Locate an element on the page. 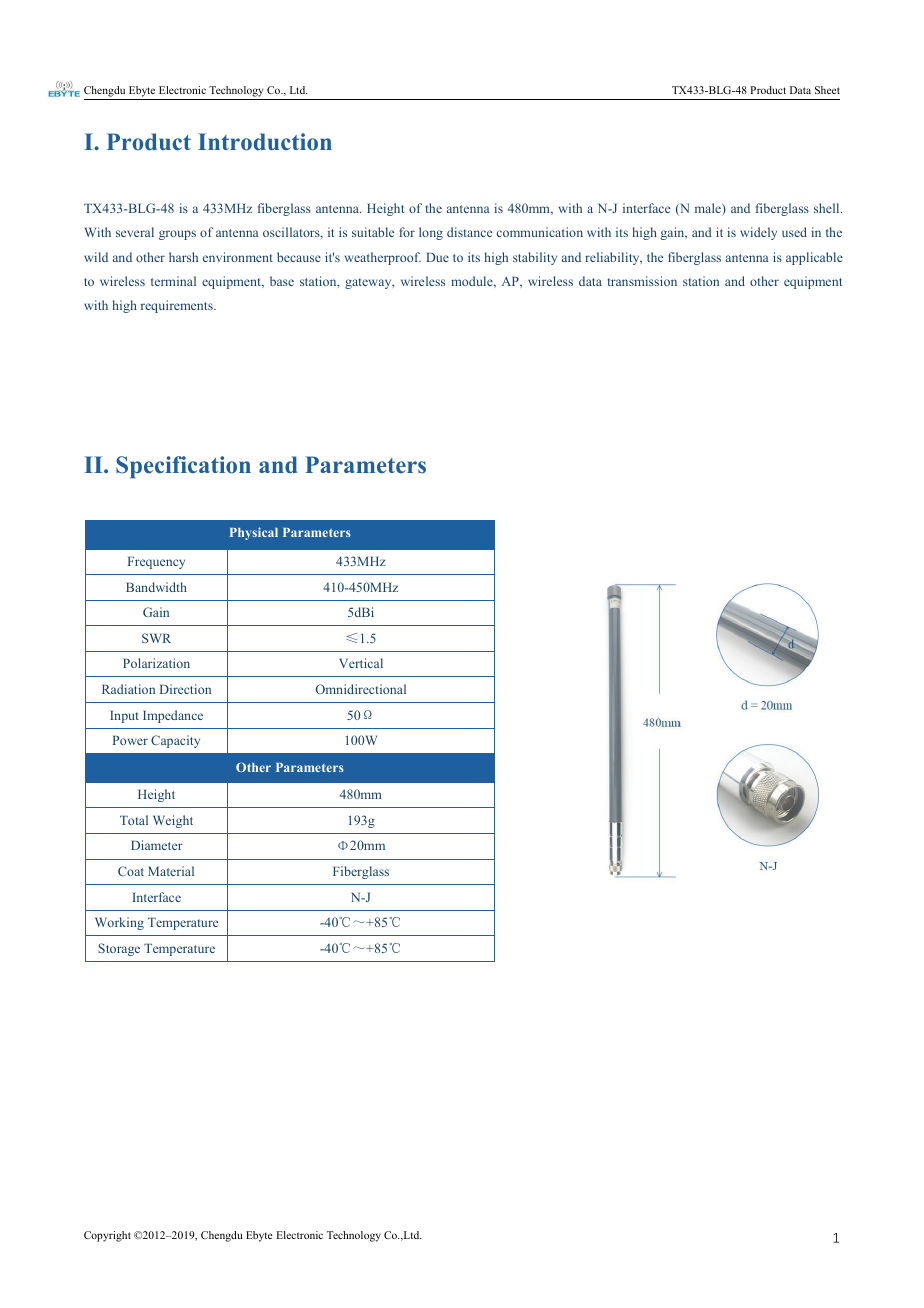 The width and height of the image is (924, 1308). Polarization is located at coordinates (156, 663).
